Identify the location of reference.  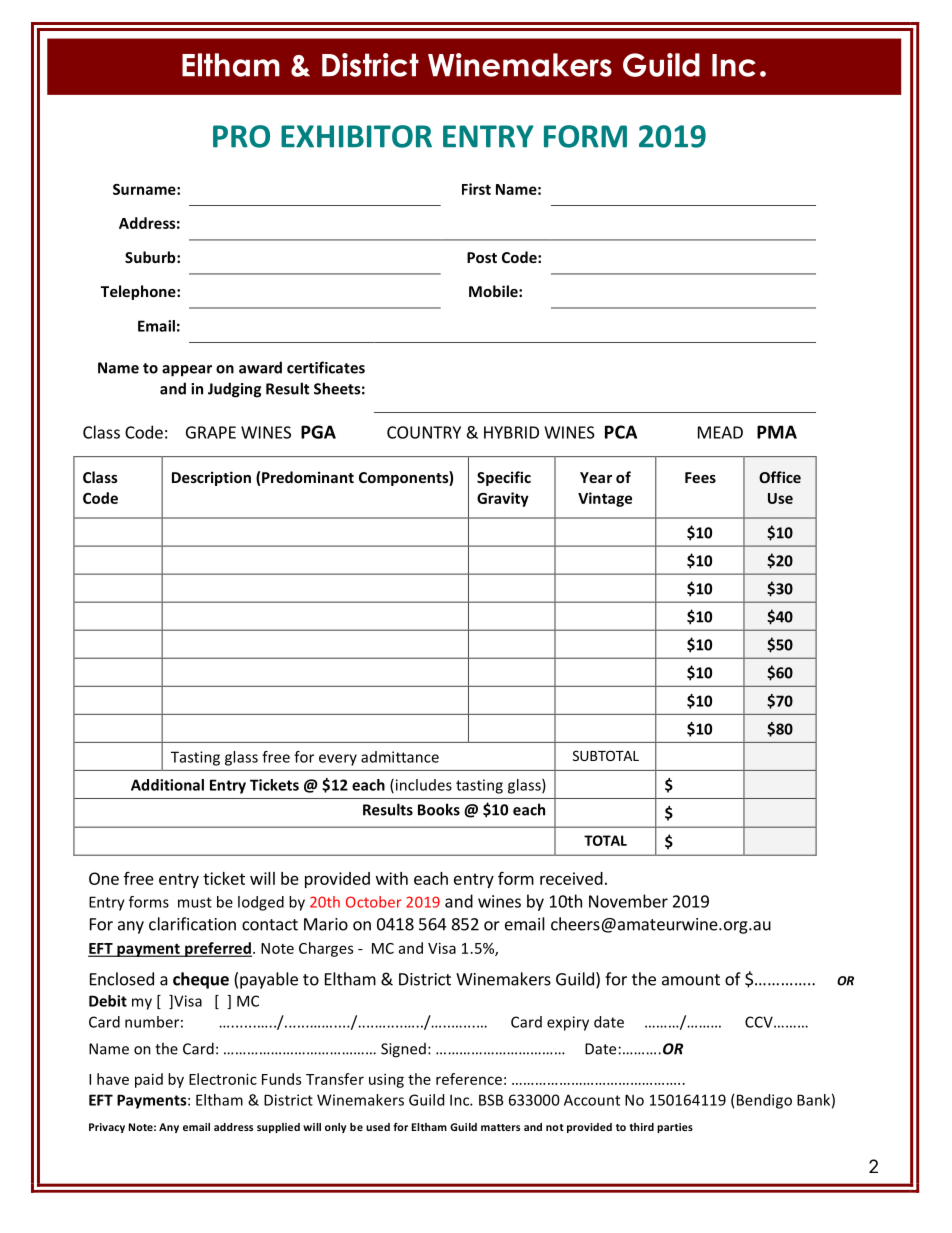
(469, 1079).
